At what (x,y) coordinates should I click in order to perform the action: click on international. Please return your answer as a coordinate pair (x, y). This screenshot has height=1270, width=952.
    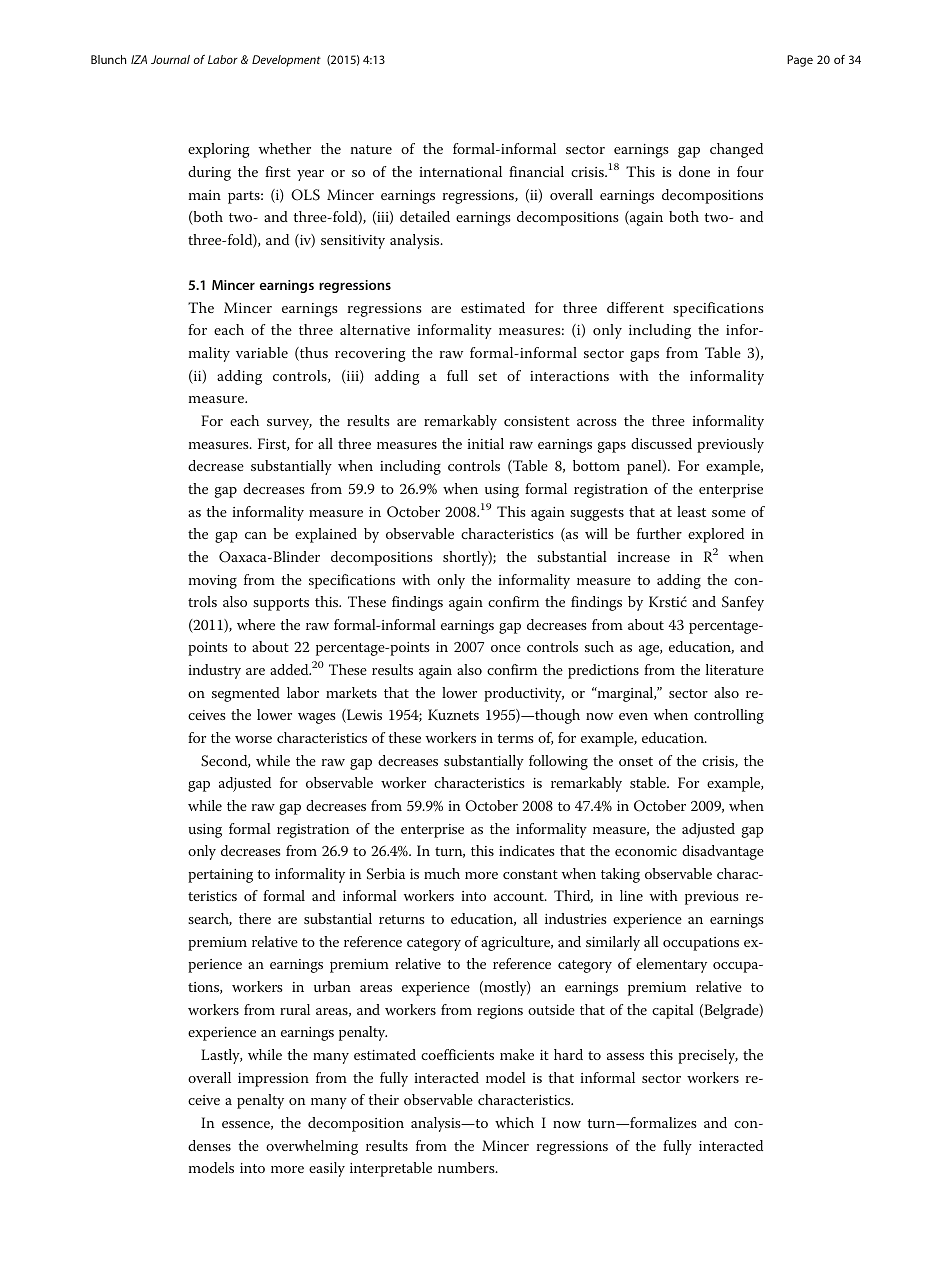
    Looking at the image, I should click on (460, 171).
